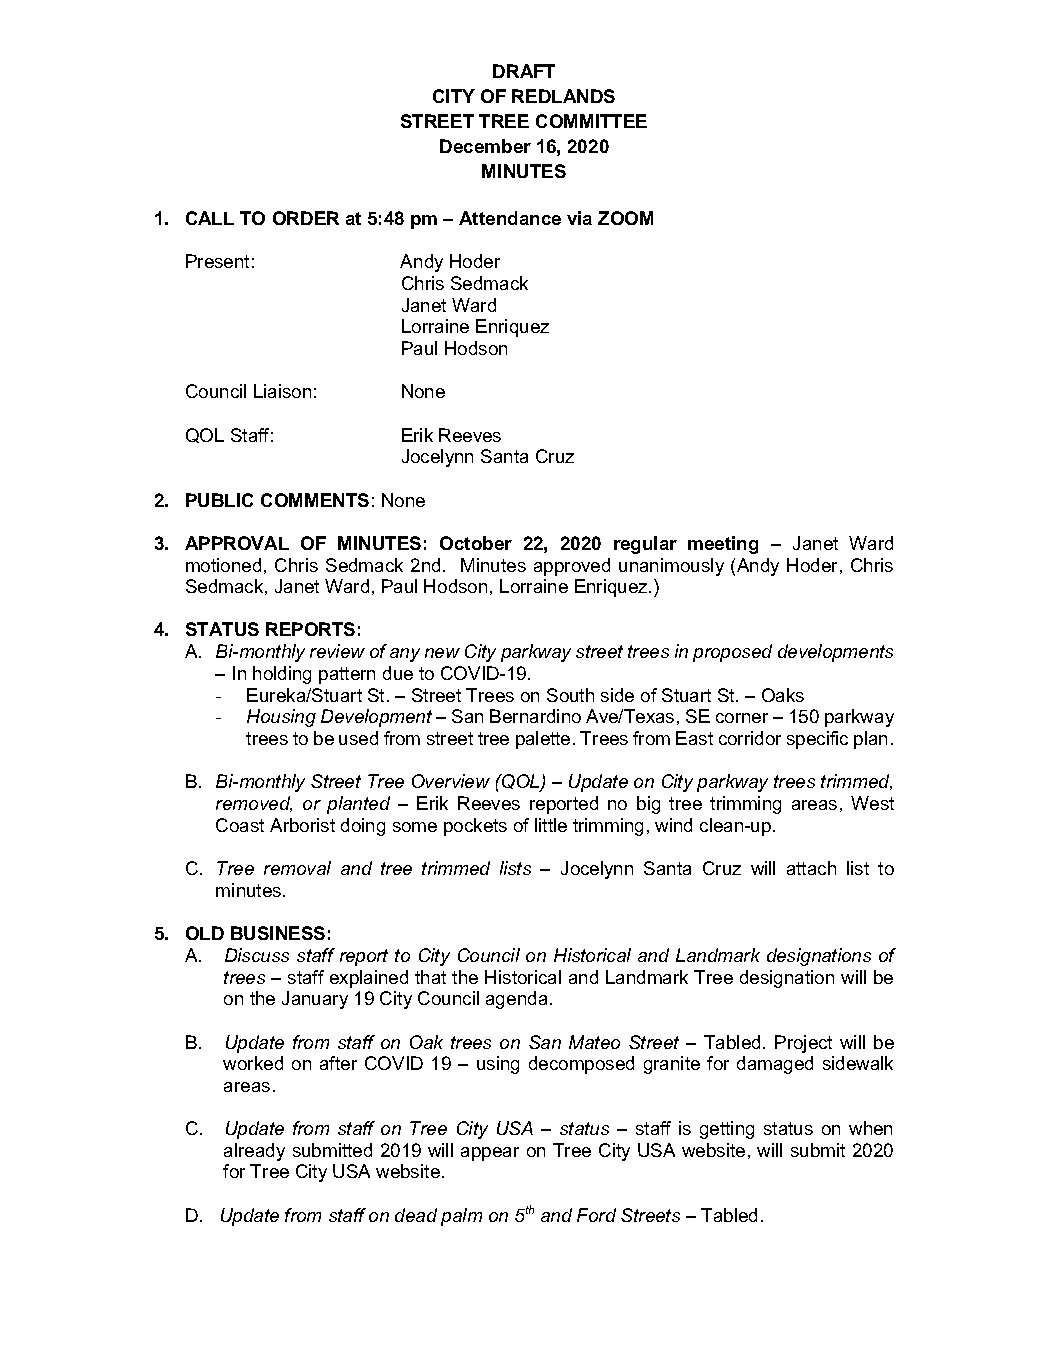  I want to click on agenda, so click(516, 1000).
